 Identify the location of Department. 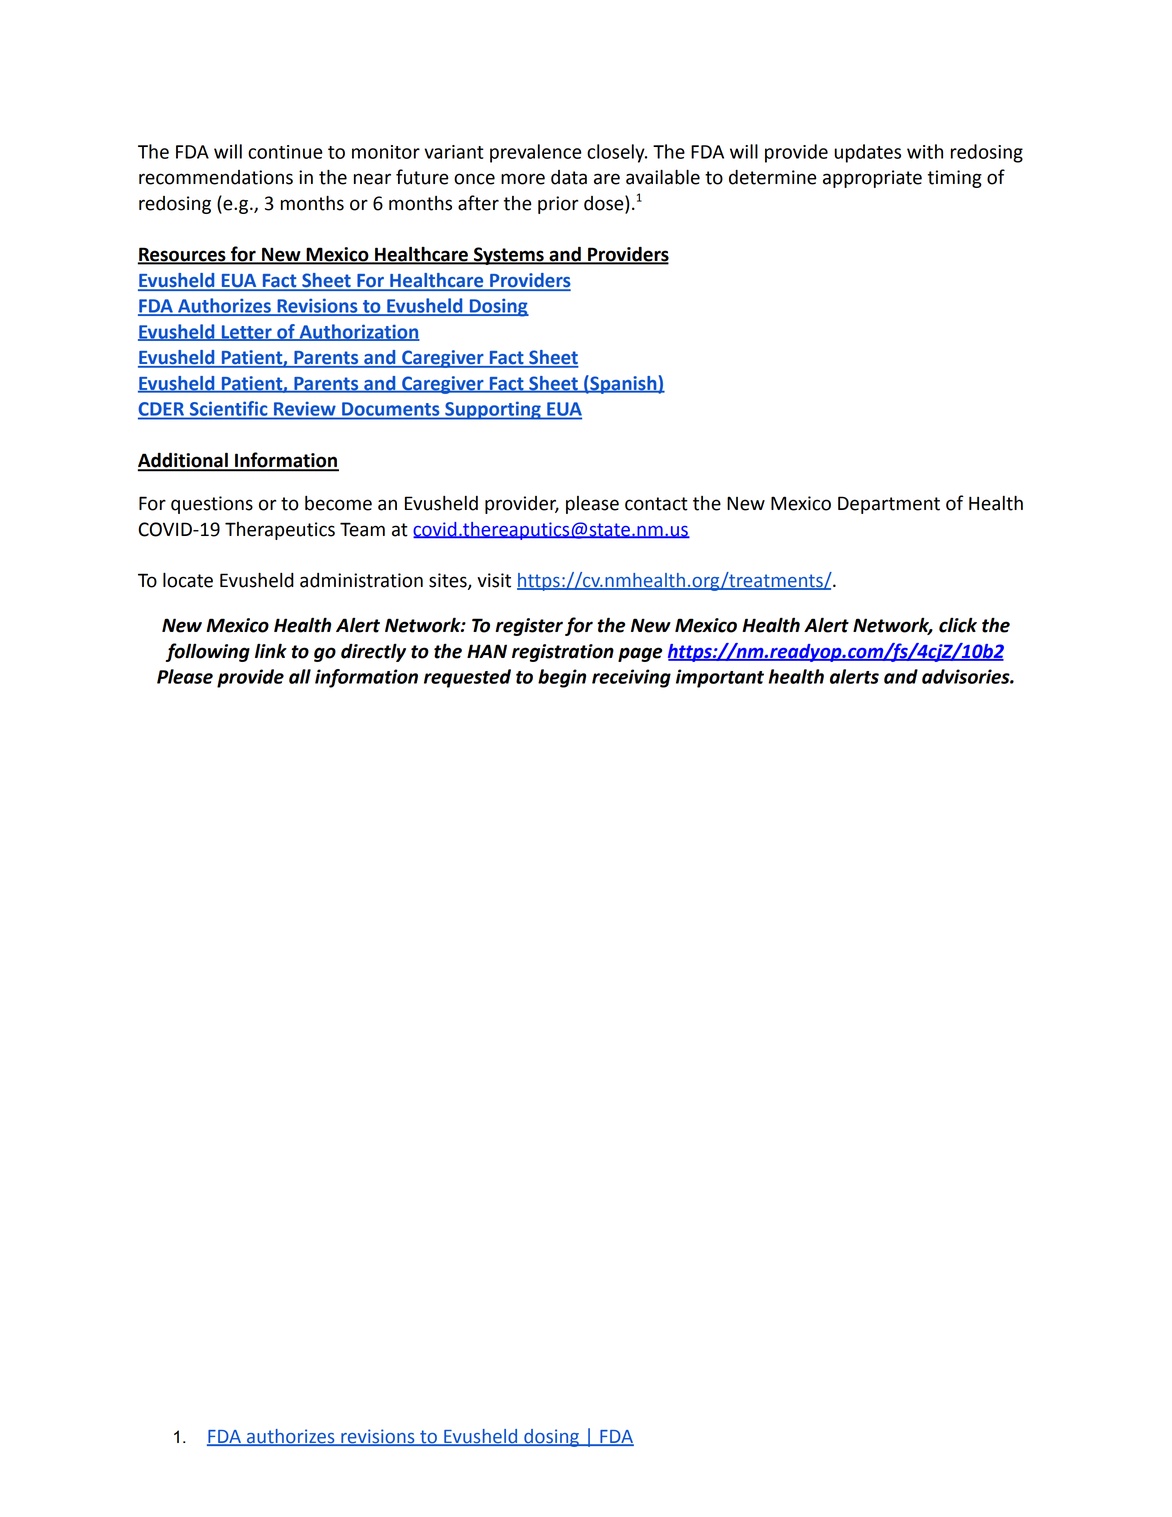
(889, 505).
